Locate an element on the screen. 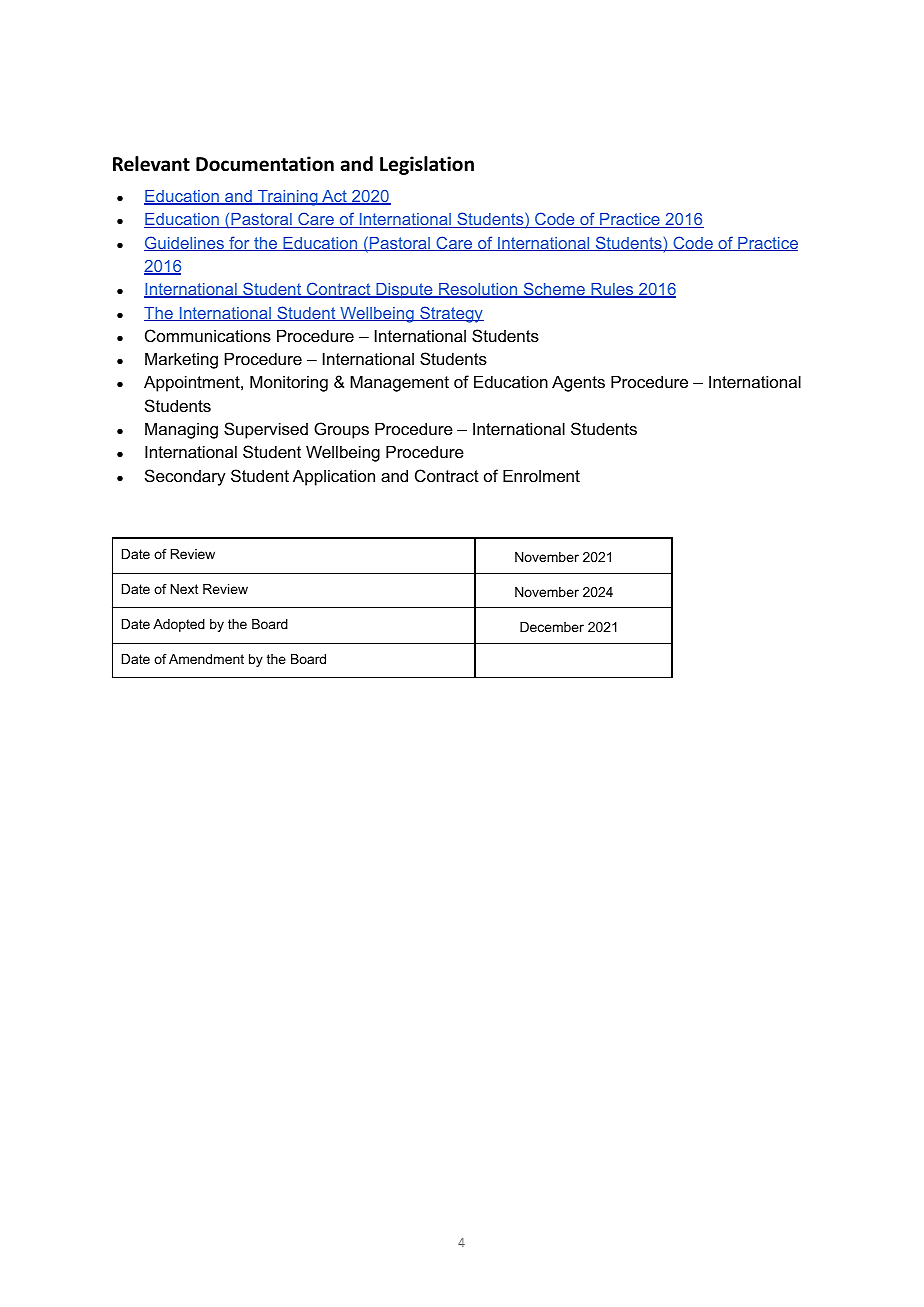 The height and width of the screenshot is (1307, 924). Communications is located at coordinates (208, 335).
